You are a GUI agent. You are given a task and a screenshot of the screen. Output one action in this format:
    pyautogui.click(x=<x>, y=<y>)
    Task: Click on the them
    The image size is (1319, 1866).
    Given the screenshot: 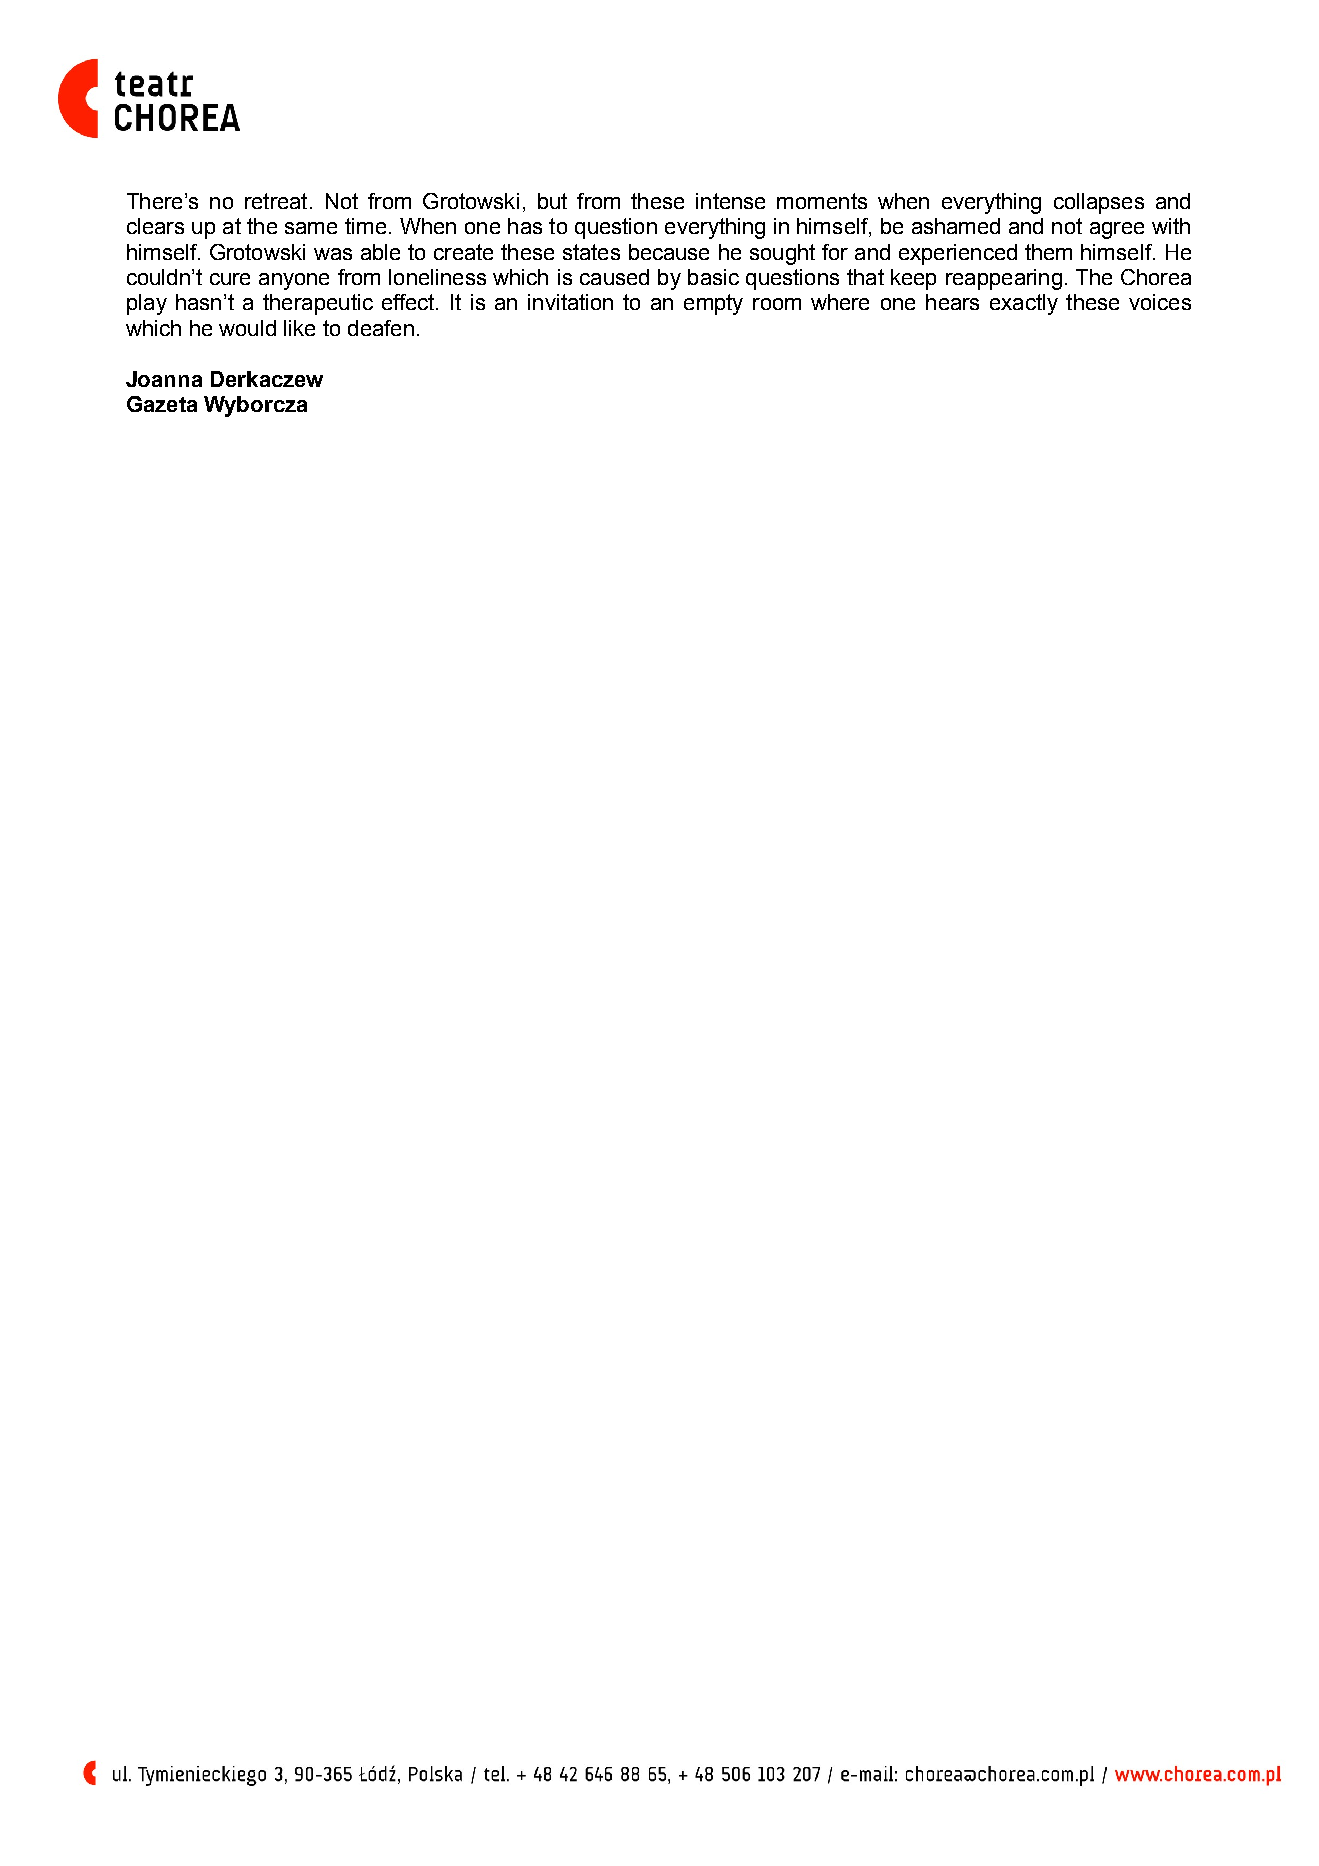 What is the action you would take?
    pyautogui.click(x=1048, y=252)
